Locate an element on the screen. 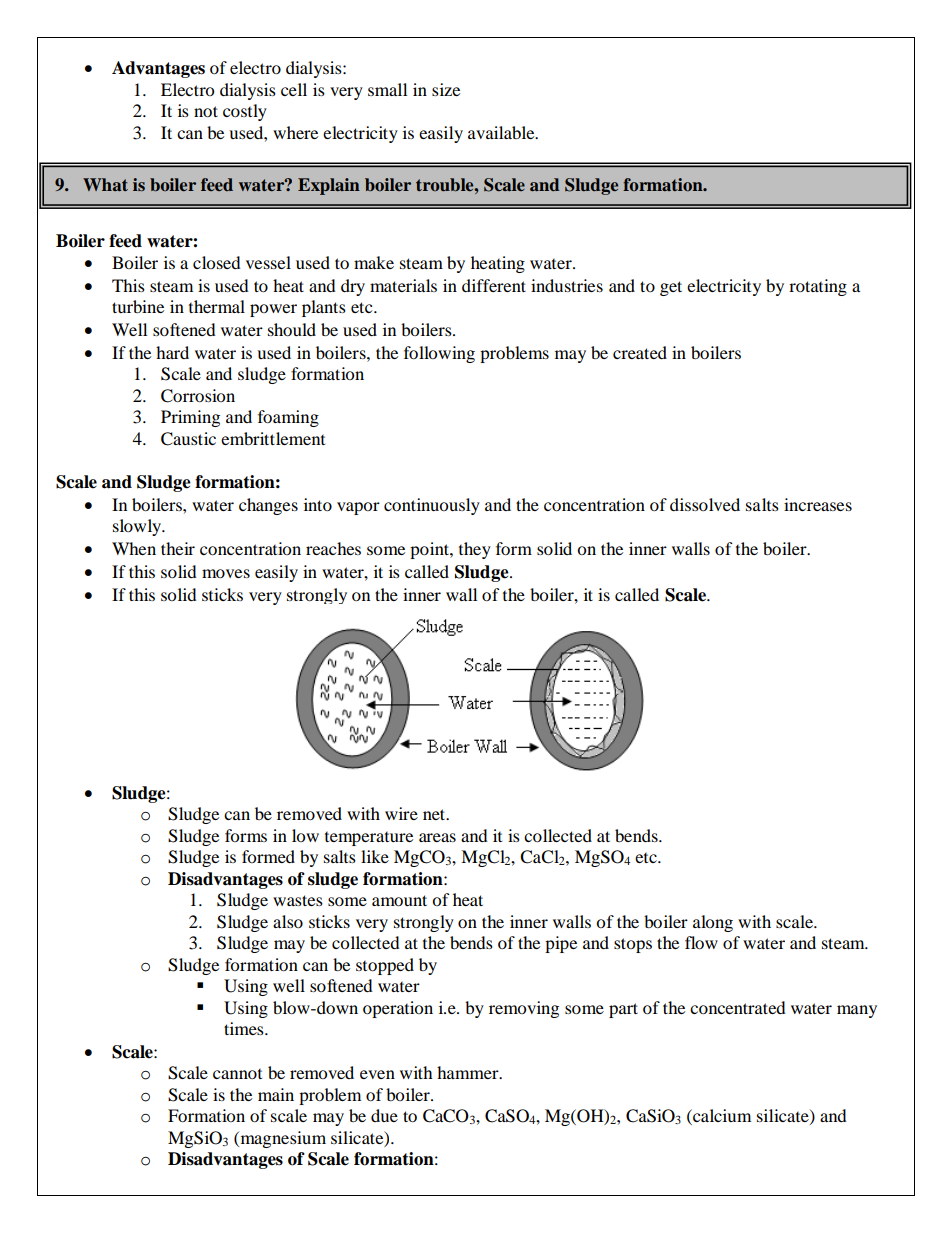 Image resolution: width=952 pixels, height=1233 pixels. concentrated is located at coordinates (738, 1007).
